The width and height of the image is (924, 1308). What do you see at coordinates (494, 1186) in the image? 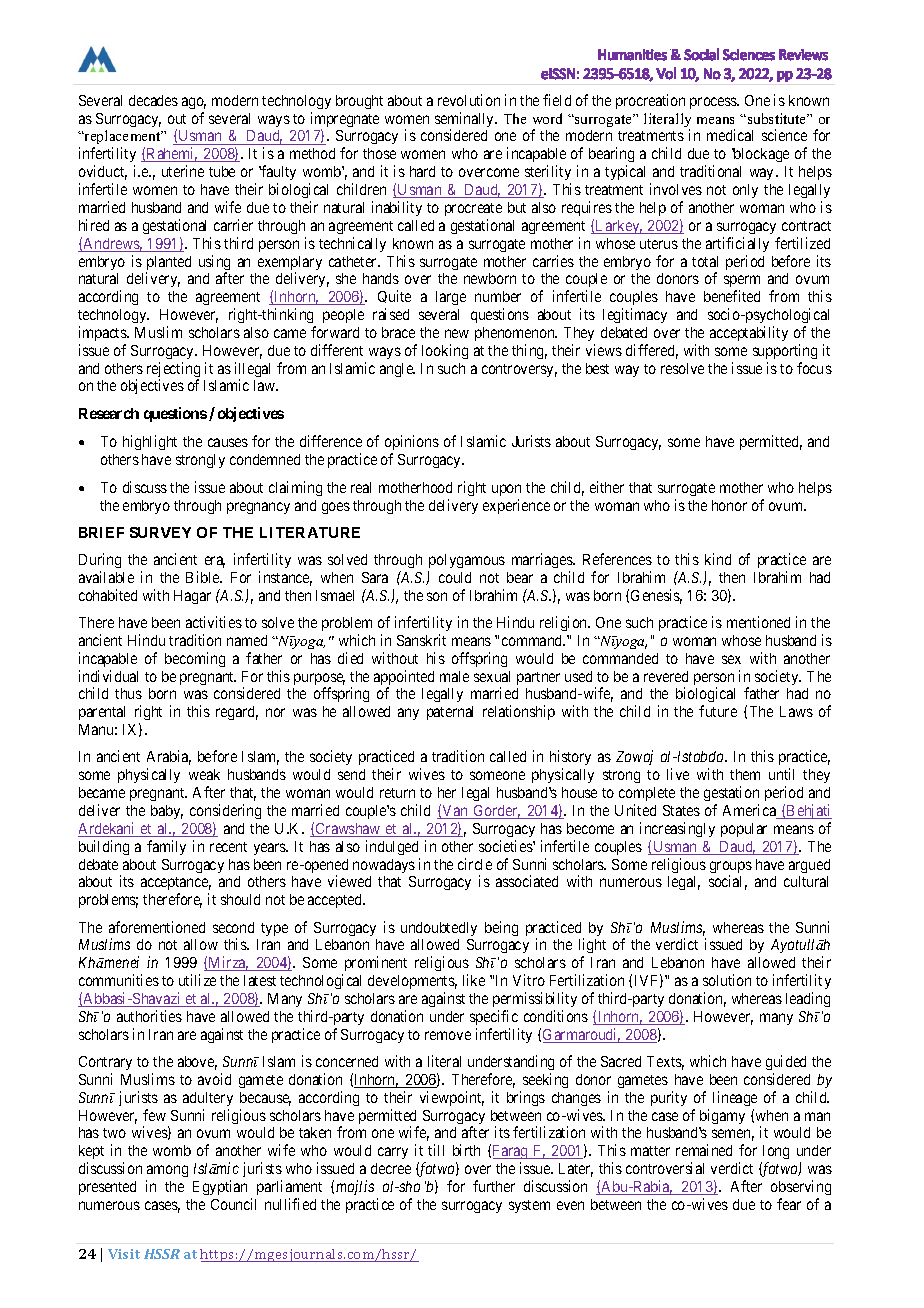
I see `further` at bounding box center [494, 1186].
